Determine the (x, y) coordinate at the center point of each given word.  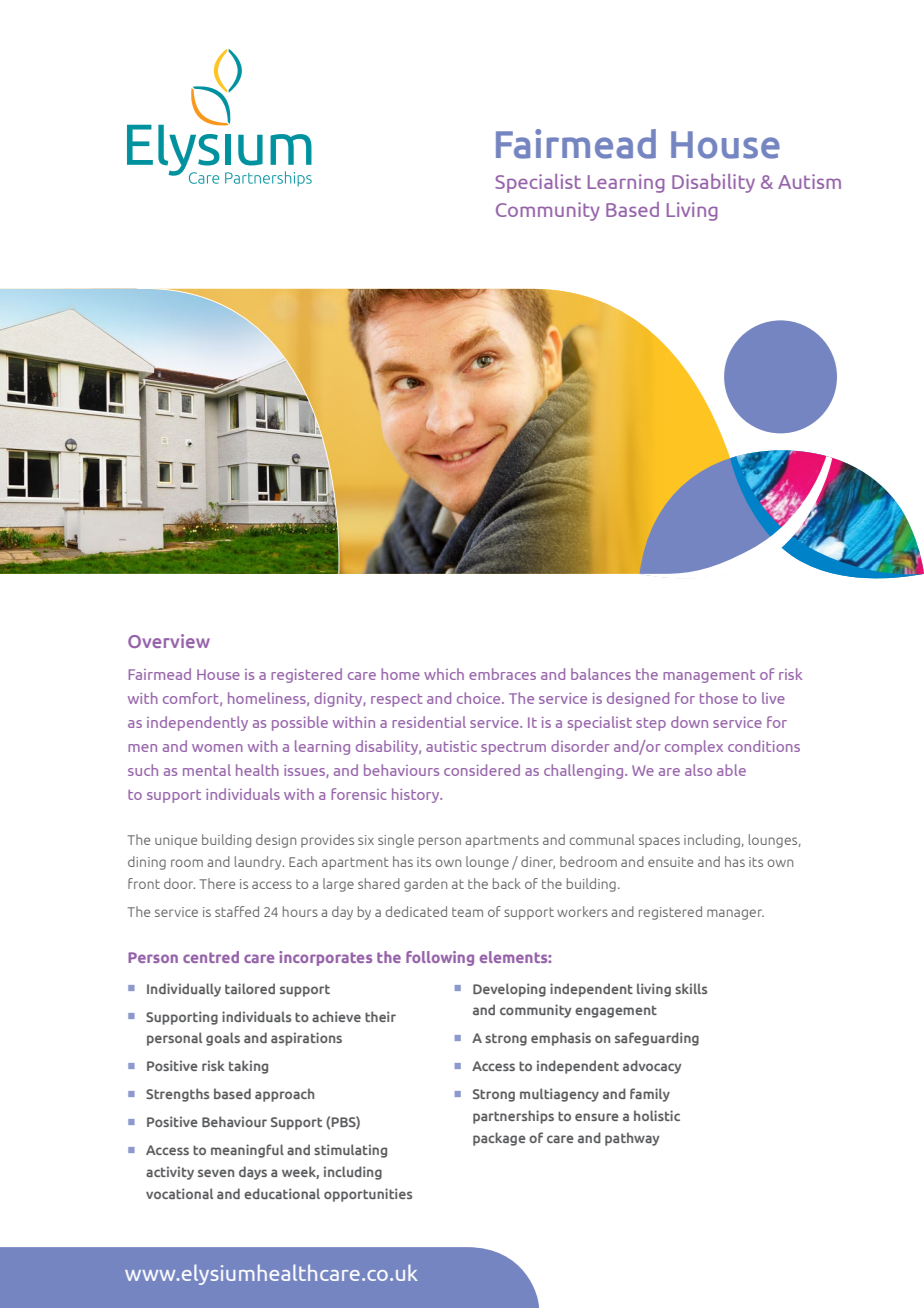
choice (480, 698)
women (217, 748)
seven (216, 1173)
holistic (657, 1115)
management (709, 676)
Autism (809, 181)
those (719, 698)
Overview (169, 641)
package (499, 1139)
